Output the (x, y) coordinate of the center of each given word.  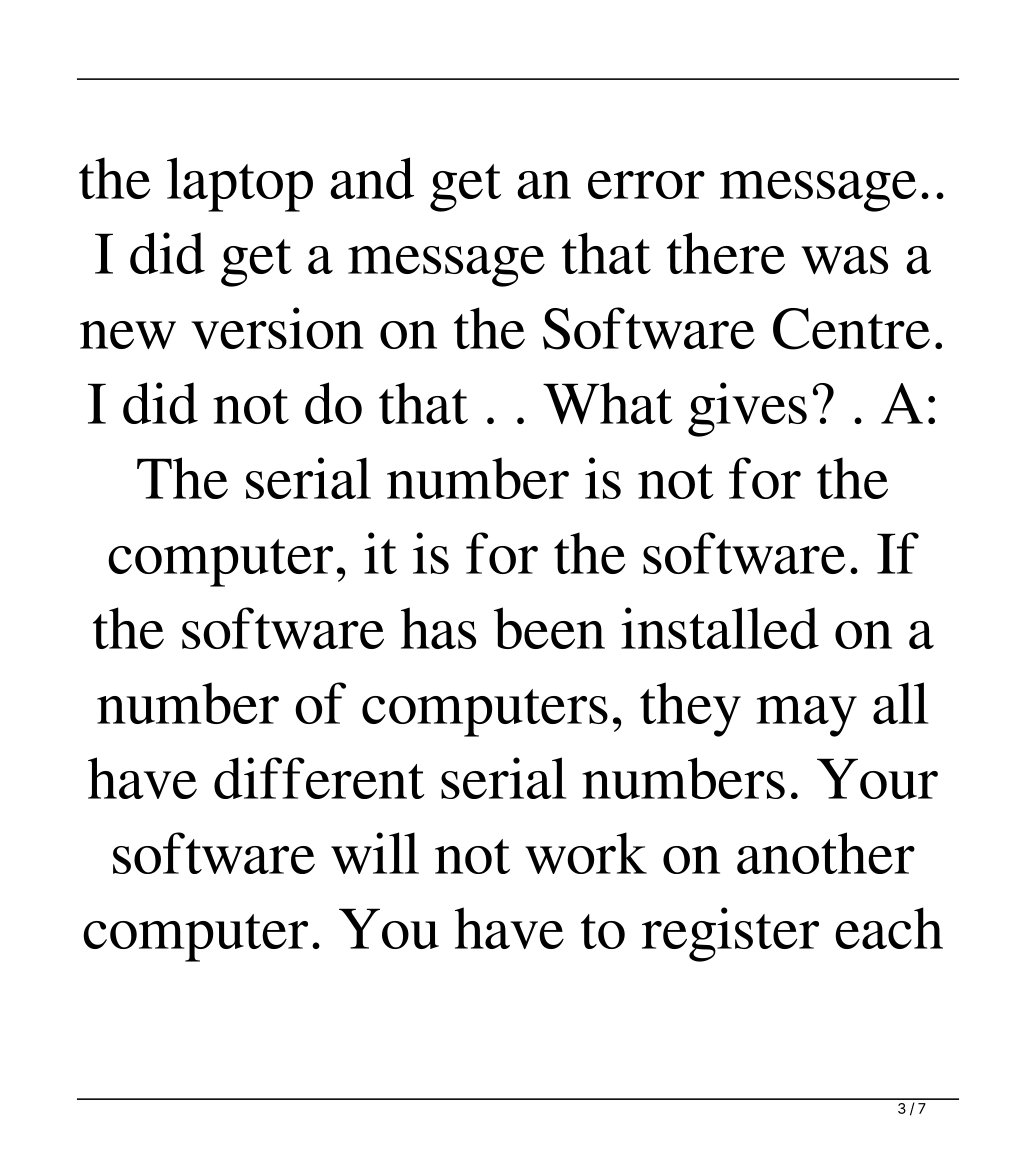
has (438, 628)
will (375, 853)
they (690, 709)
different (319, 778)
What (608, 403)
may (806, 716)
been (549, 628)
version (277, 328)
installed (720, 628)
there (726, 253)
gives (747, 409)
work (586, 853)
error (646, 185)
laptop (240, 184)
